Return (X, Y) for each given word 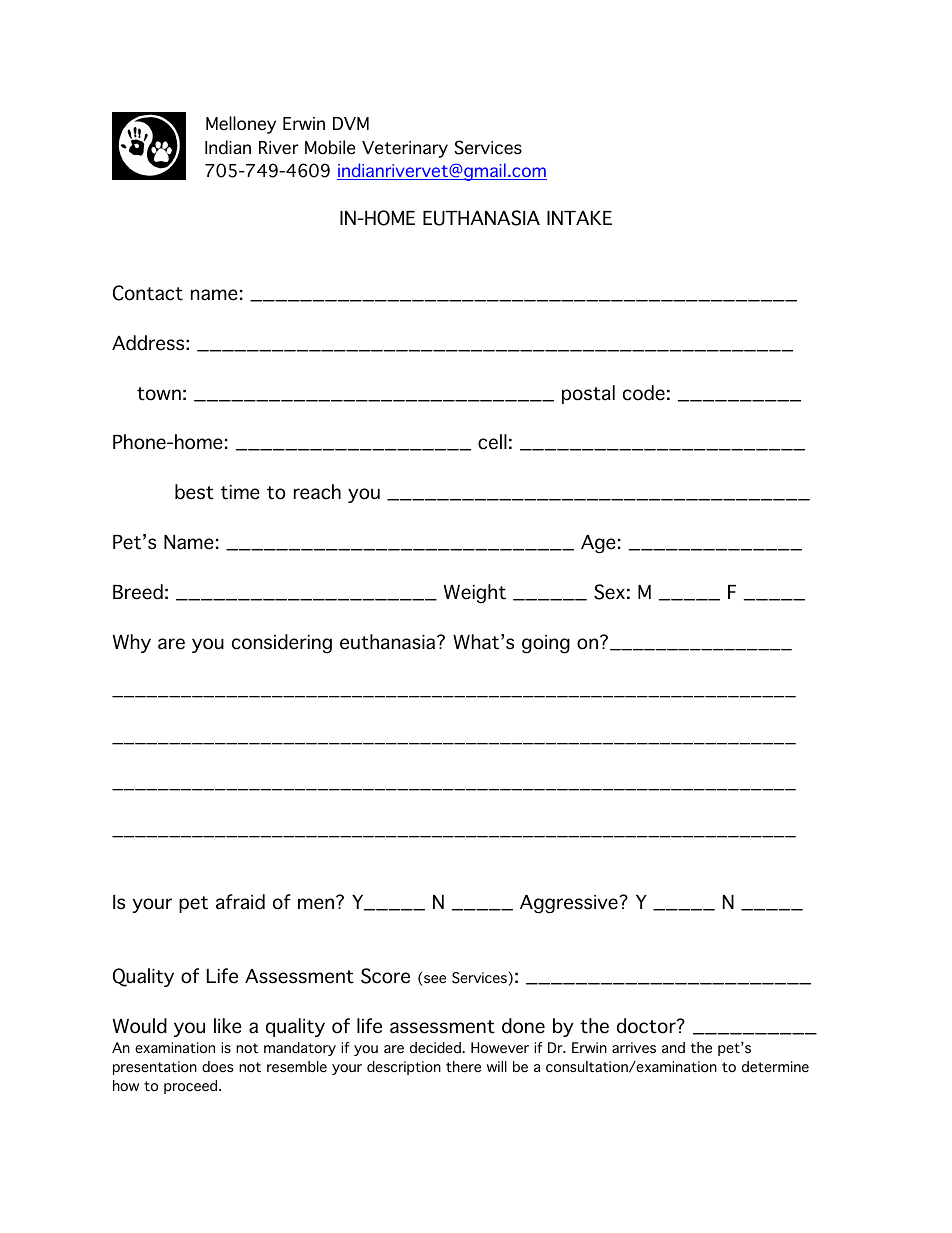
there (463, 1067)
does (218, 1067)
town (159, 394)
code (644, 393)
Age (598, 544)
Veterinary (405, 149)
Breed (138, 592)
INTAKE (579, 218)
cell (492, 442)
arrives (634, 1048)
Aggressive (569, 904)
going (546, 644)
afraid (240, 902)
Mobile (330, 147)
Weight (475, 594)
